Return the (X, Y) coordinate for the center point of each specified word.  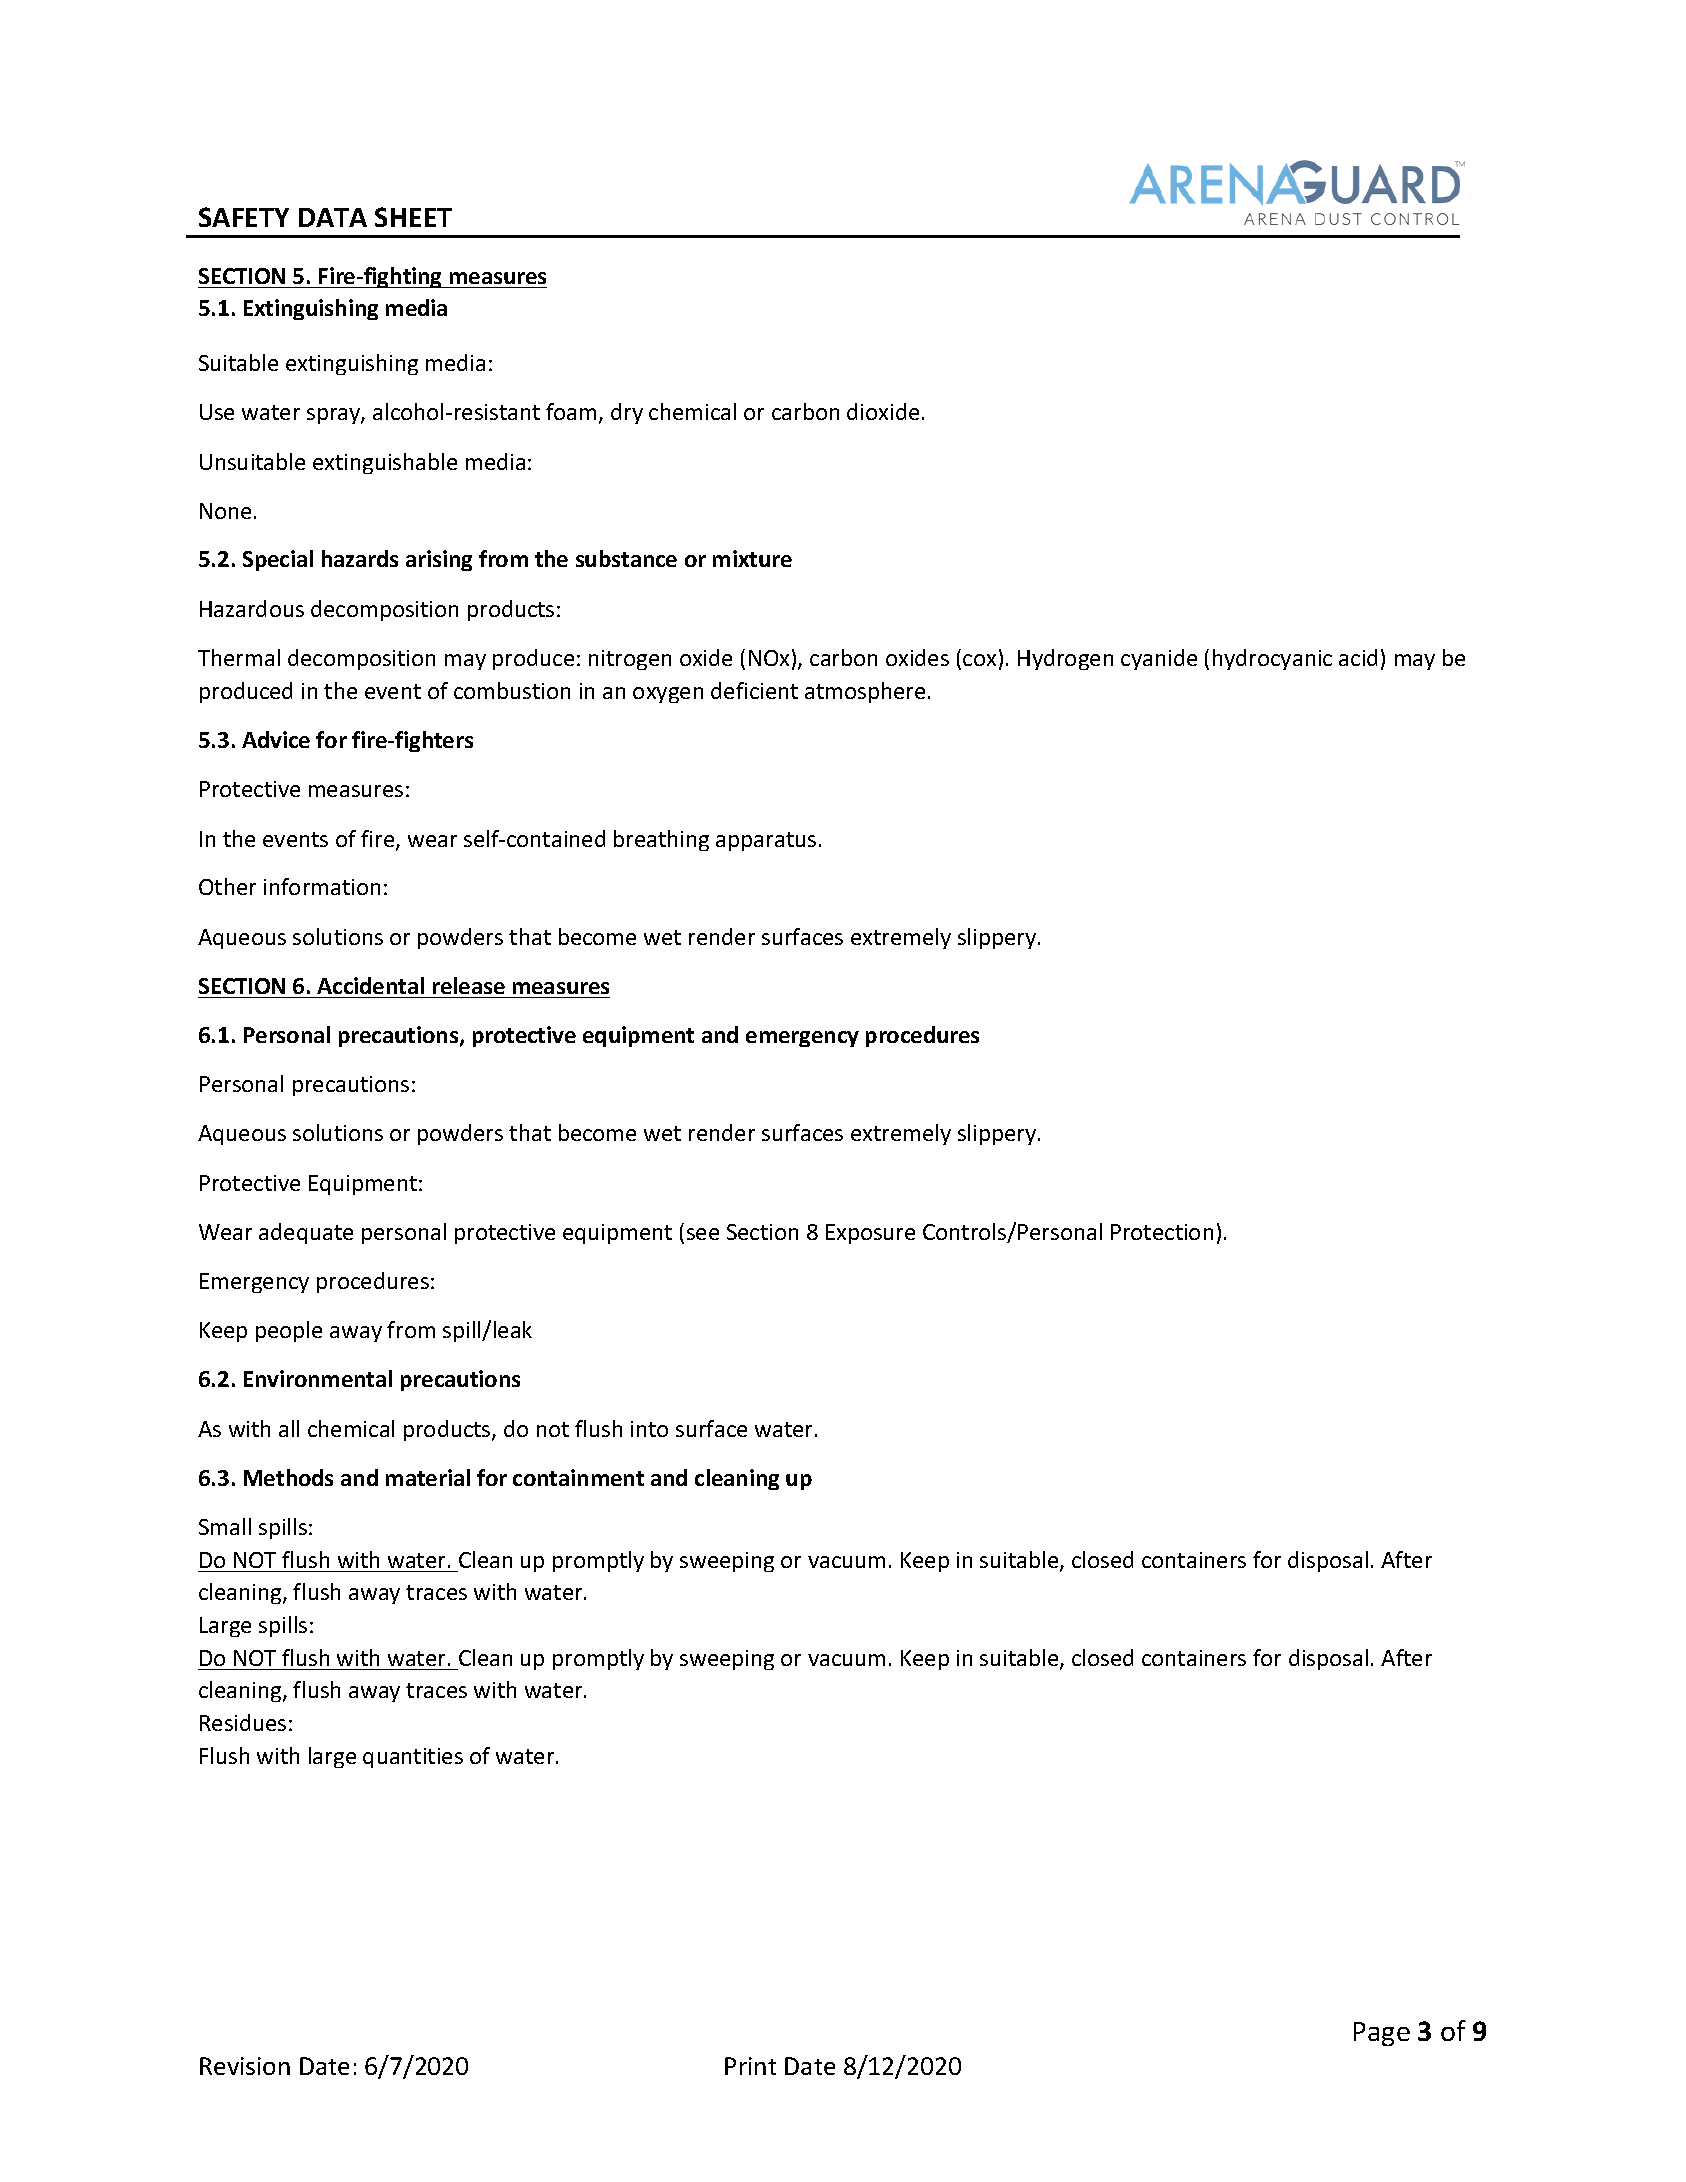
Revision (245, 2066)
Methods (288, 1477)
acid (1358, 657)
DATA (333, 217)
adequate (306, 1233)
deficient (754, 690)
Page (1382, 2034)
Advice (276, 739)
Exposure (870, 1234)
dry (627, 413)
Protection (1162, 1232)
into (649, 1429)
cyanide (1159, 659)
